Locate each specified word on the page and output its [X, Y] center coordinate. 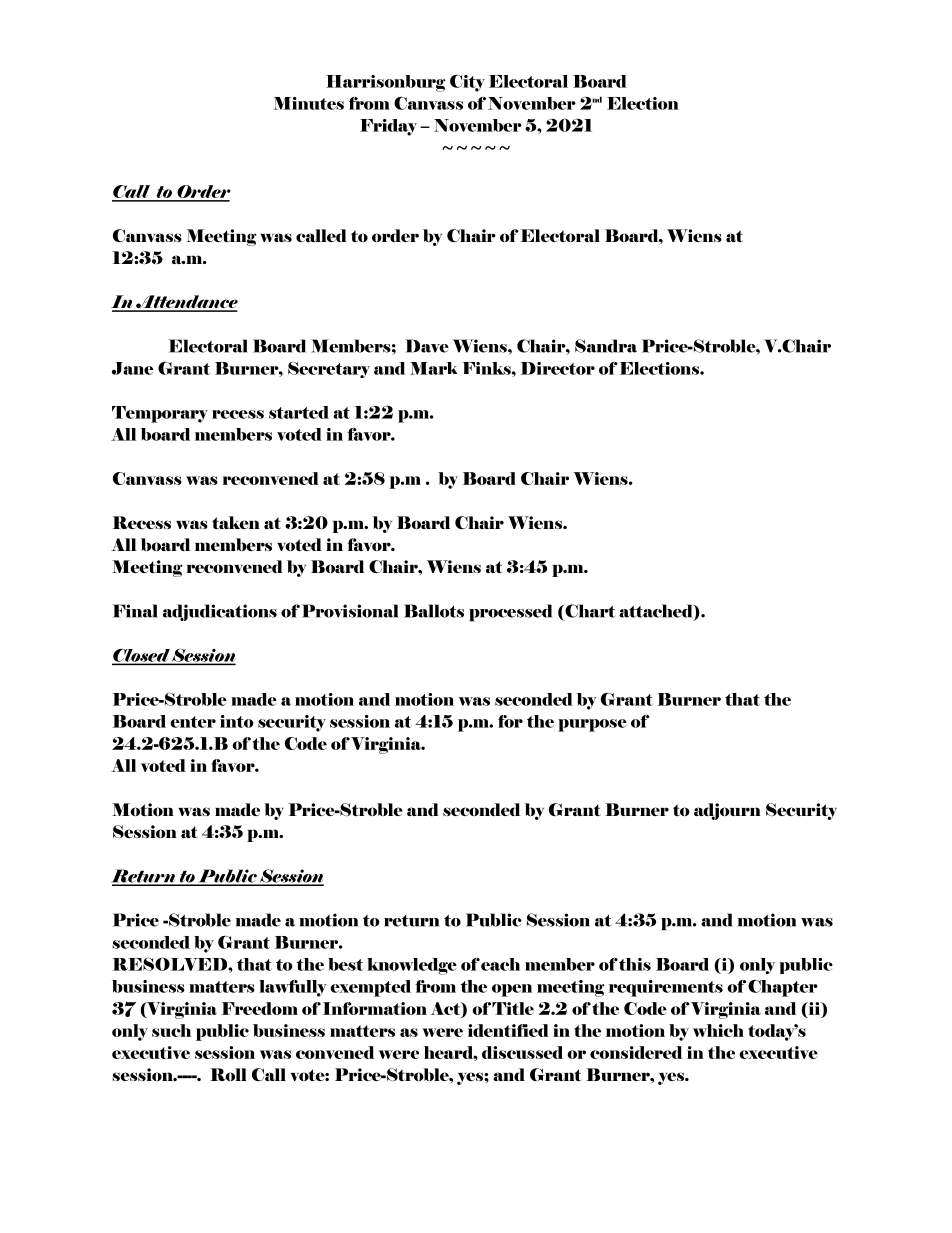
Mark [433, 368]
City [467, 83]
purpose [592, 725]
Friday [388, 127]
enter [193, 722]
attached [657, 612]
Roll [228, 1074]
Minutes [309, 103]
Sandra [606, 346]
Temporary [160, 414]
